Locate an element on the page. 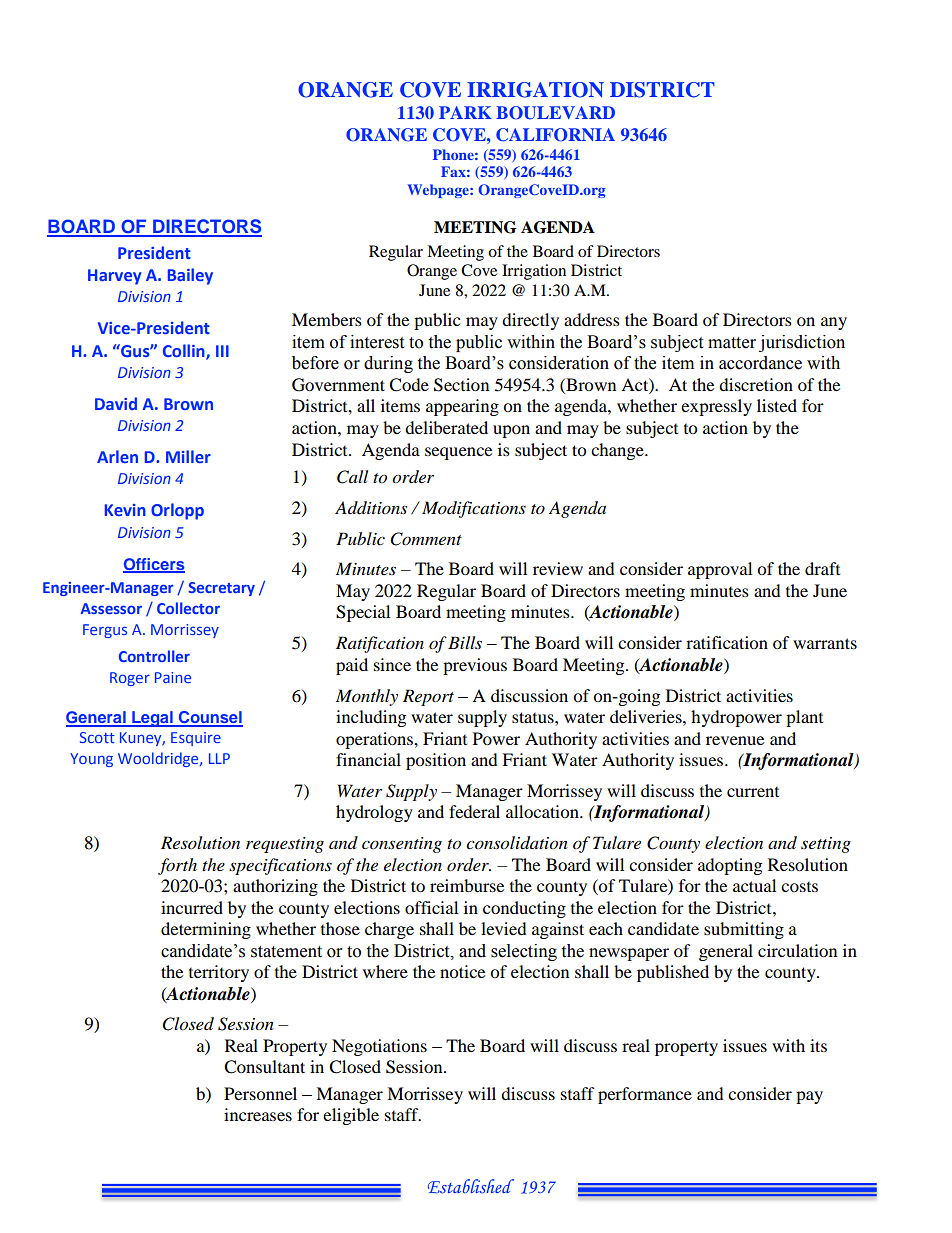 This page has height=1233, width=952. current is located at coordinates (753, 792).
